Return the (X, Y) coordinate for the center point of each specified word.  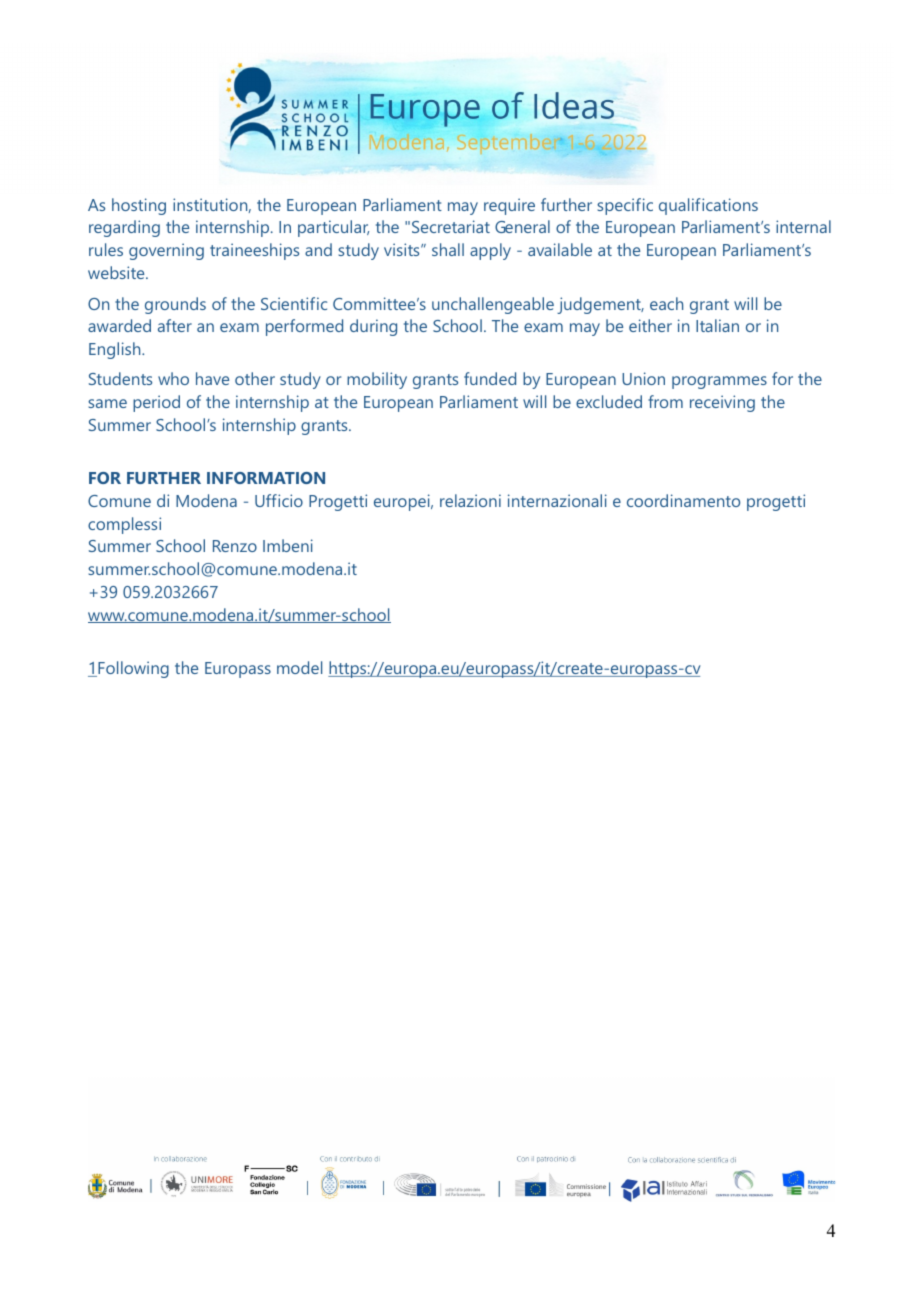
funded (490, 378)
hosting (139, 206)
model (299, 667)
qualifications (708, 206)
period (156, 403)
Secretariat (451, 226)
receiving (722, 403)
